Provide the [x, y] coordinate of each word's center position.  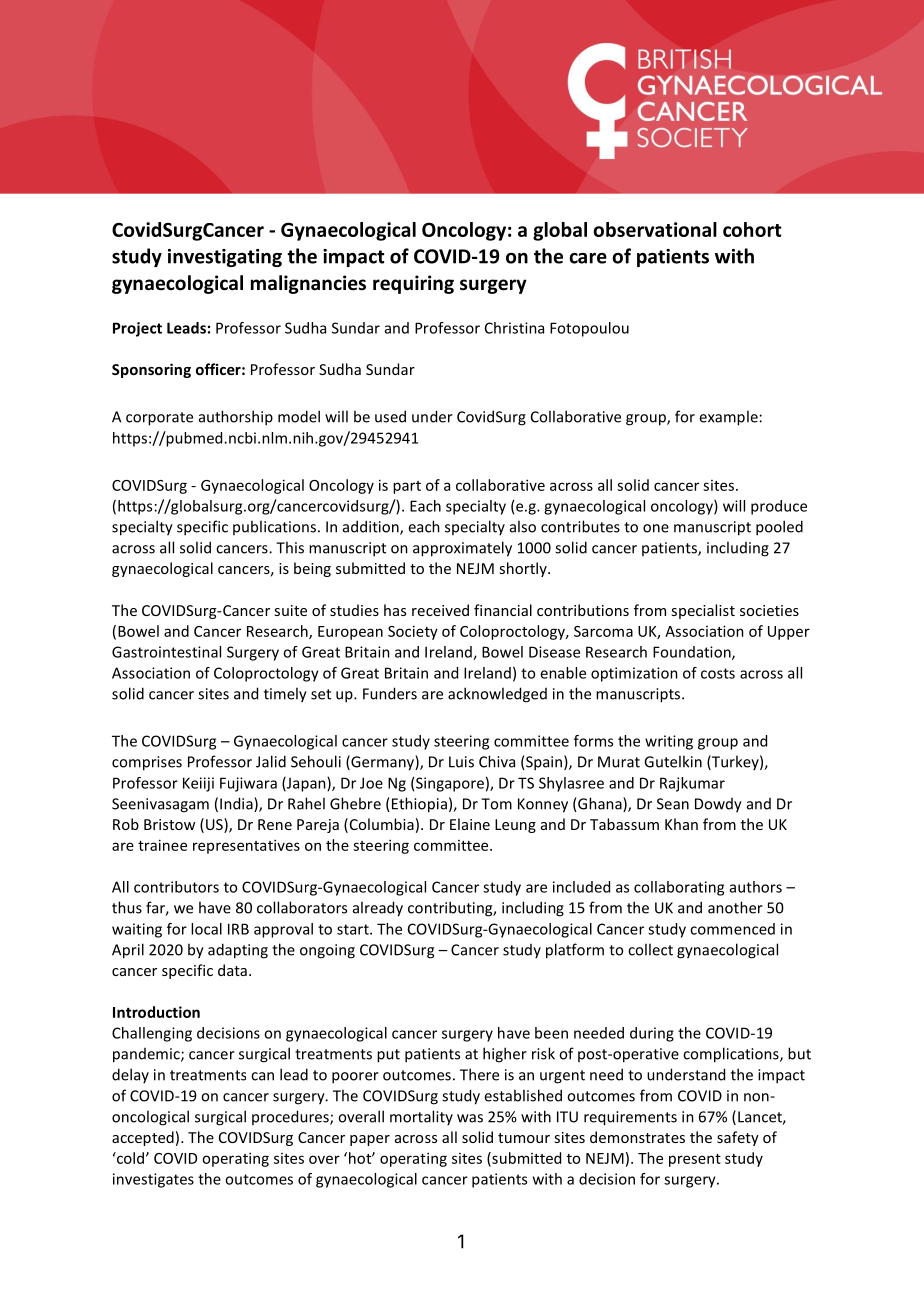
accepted [143, 1138]
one [656, 528]
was [470, 1118]
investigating [225, 258]
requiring [413, 284]
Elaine [470, 824]
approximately [462, 549]
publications [274, 527]
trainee [162, 845]
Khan [681, 824]
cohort [752, 229]
